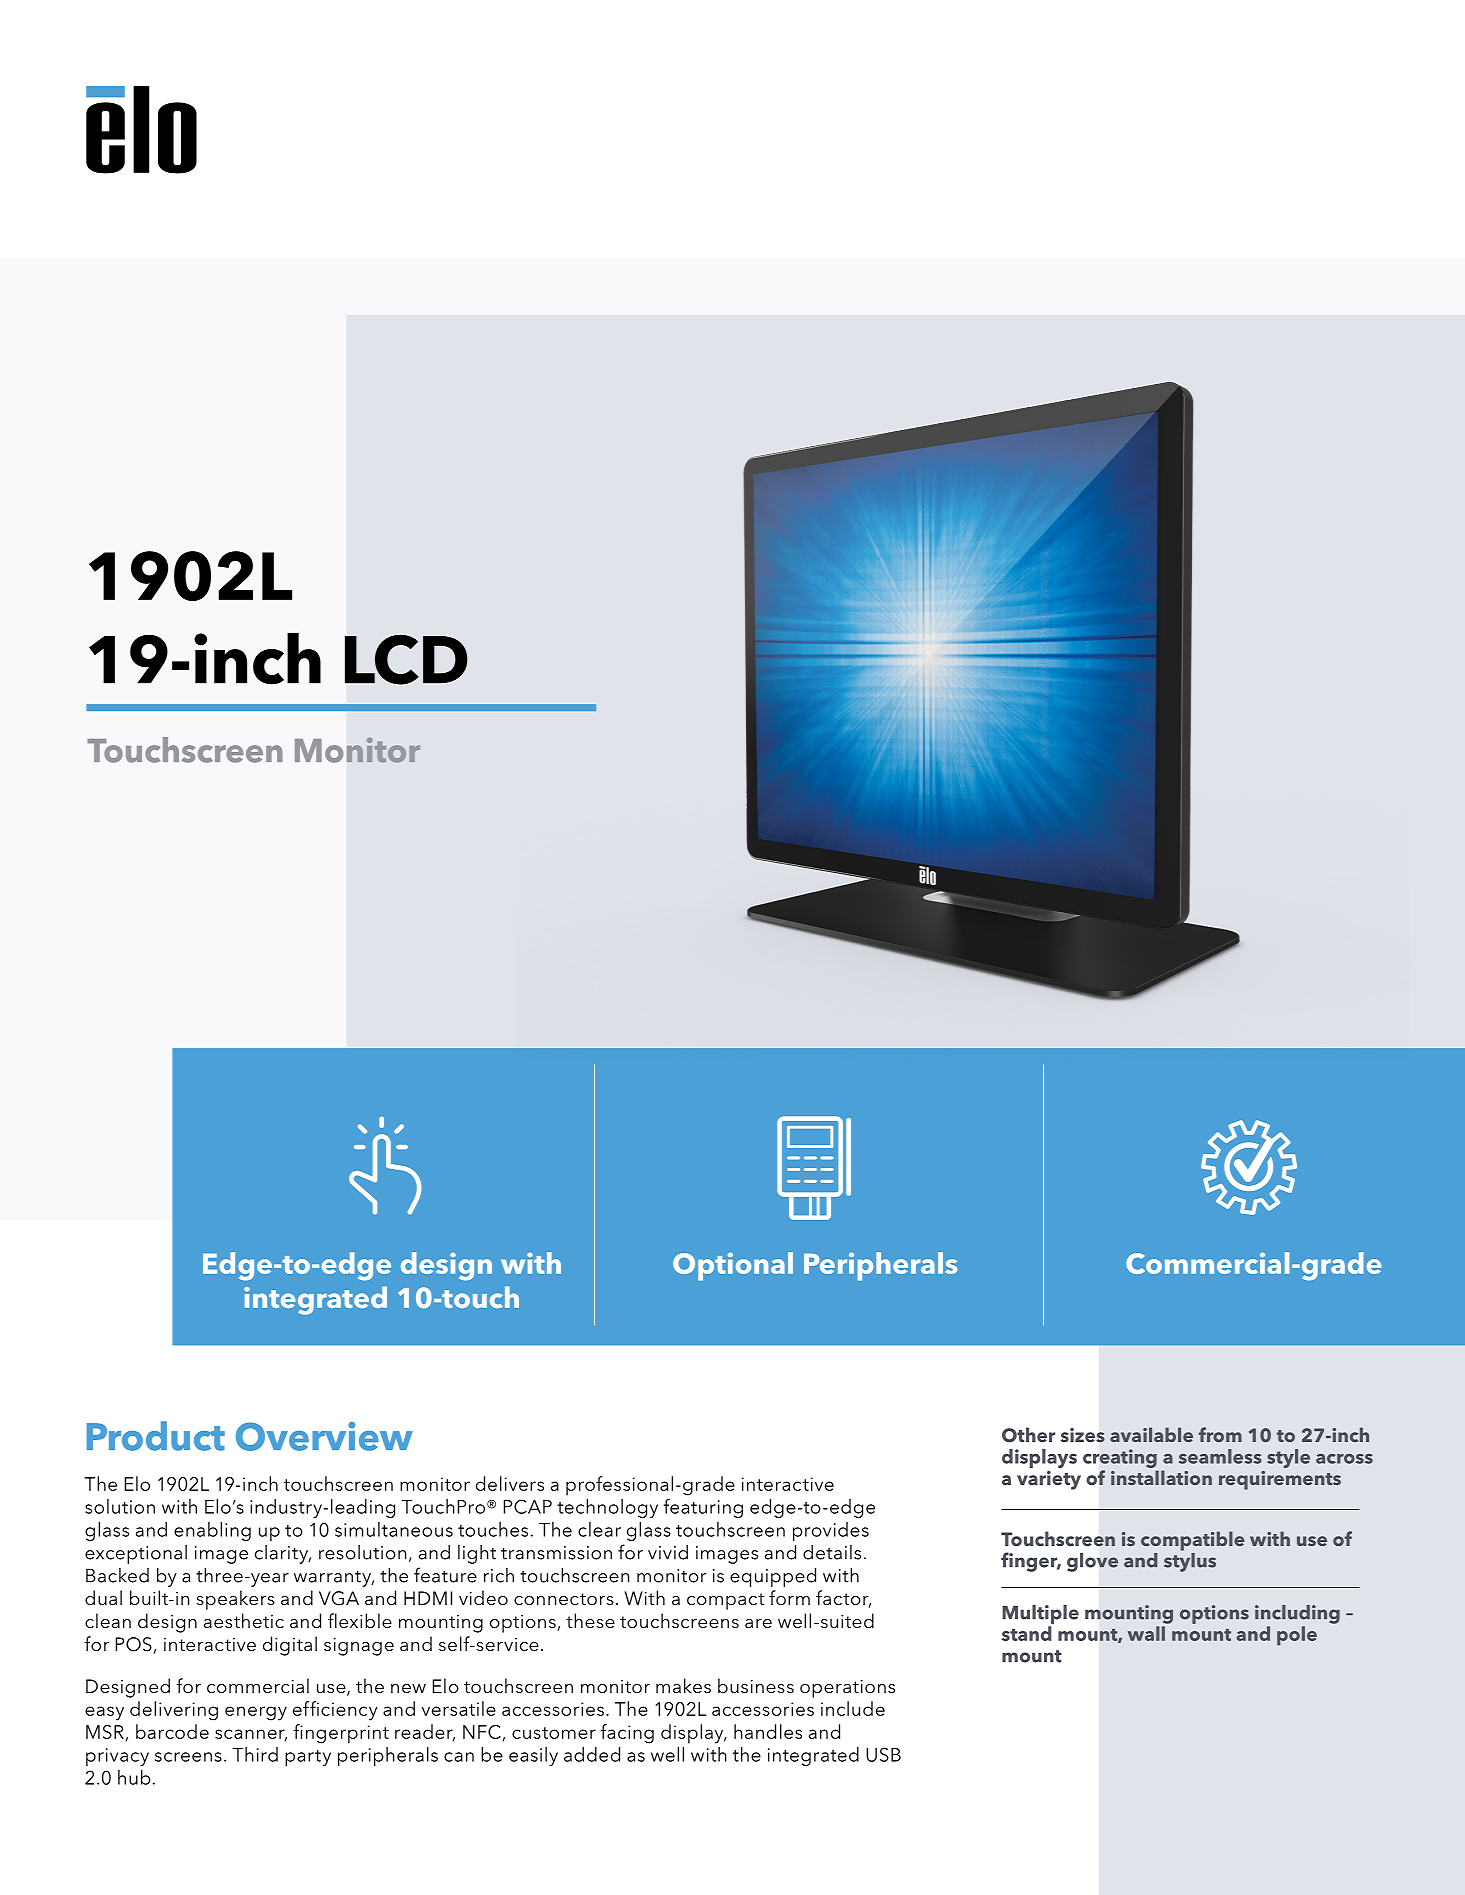 The height and width of the screenshot is (1895, 1465). Describe the element at coordinates (406, 659) in the screenshot. I see `LCD` at that location.
